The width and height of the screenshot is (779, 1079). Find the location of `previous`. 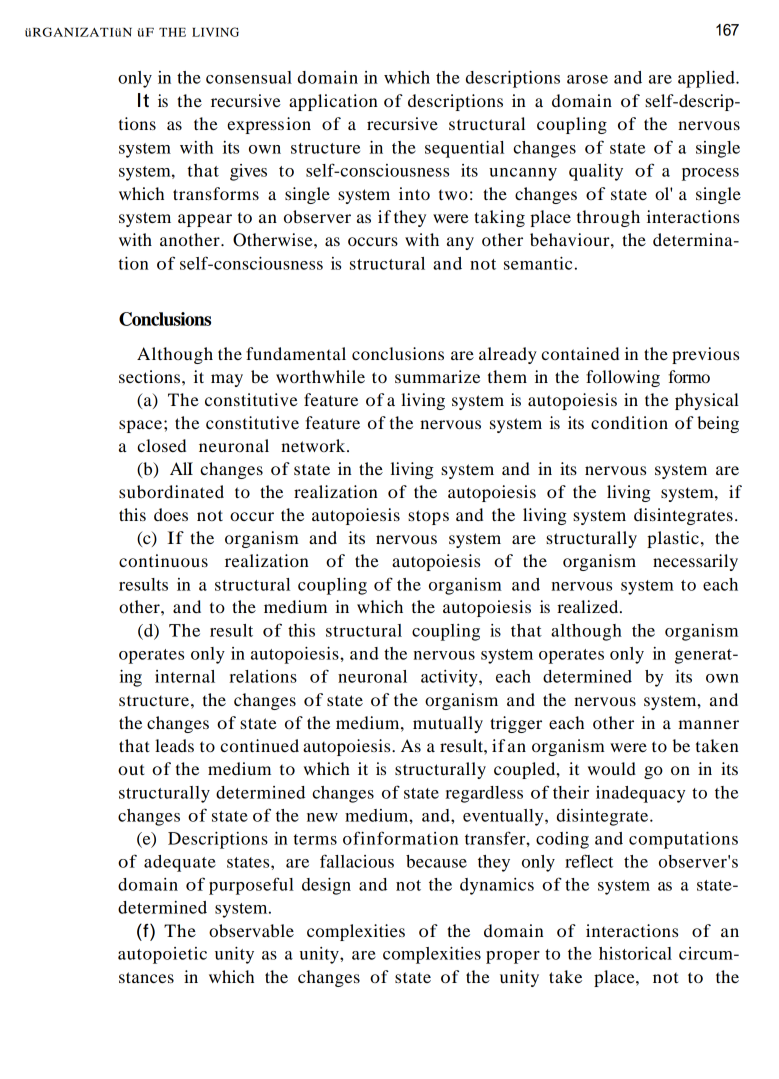

previous is located at coordinates (705, 355).
